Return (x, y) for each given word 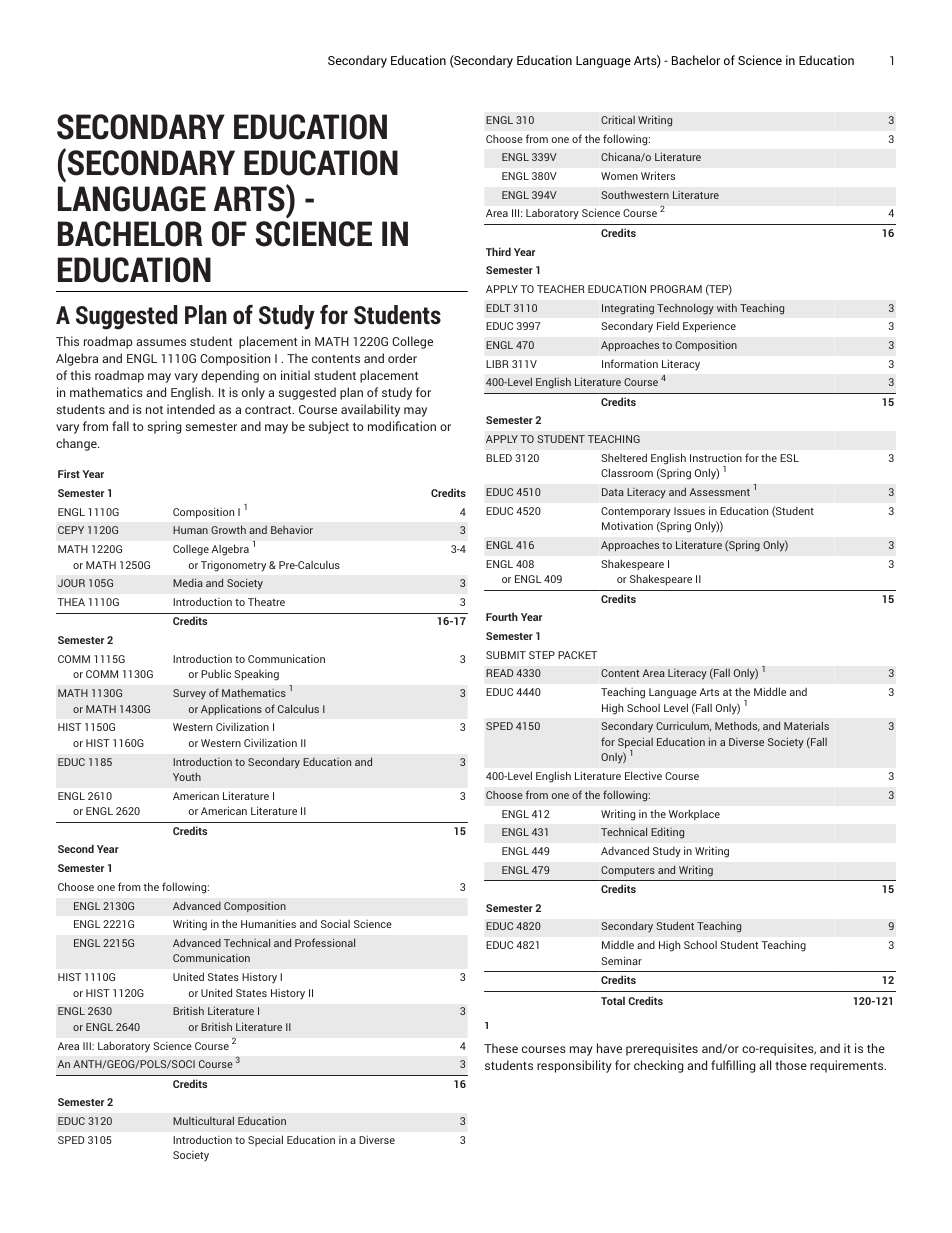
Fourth (502, 616)
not (154, 410)
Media (188, 582)
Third (498, 251)
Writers (658, 175)
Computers (628, 871)
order (402, 358)
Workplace (694, 815)
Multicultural (203, 1120)
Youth (187, 776)
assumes (161, 342)
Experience (709, 327)
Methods (737, 726)
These (501, 1048)
